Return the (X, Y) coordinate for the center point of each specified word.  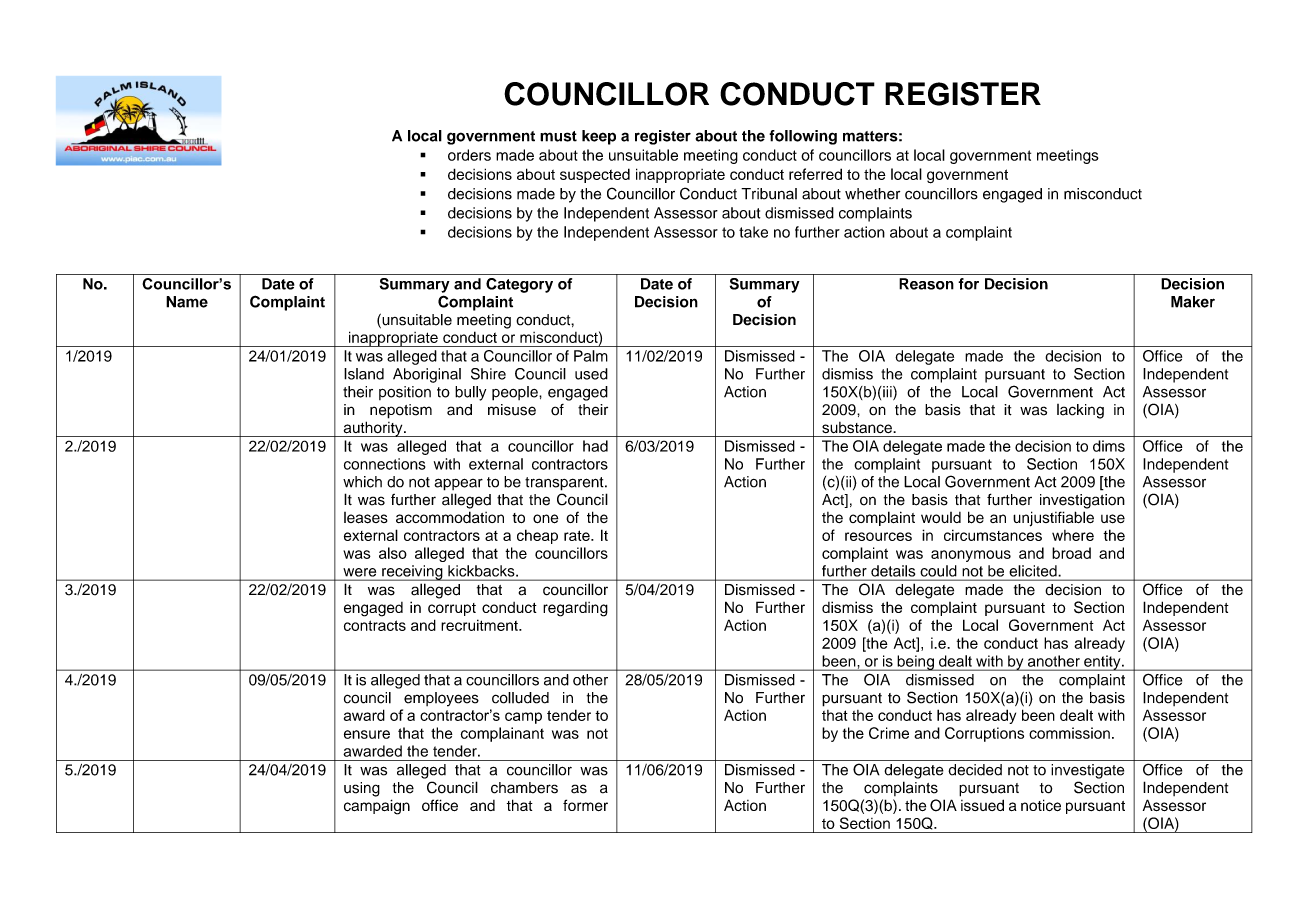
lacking (1080, 411)
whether (872, 194)
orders (469, 155)
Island (364, 374)
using (362, 789)
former (585, 805)
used (591, 374)
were (360, 572)
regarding (575, 609)
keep (599, 137)
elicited (1033, 571)
